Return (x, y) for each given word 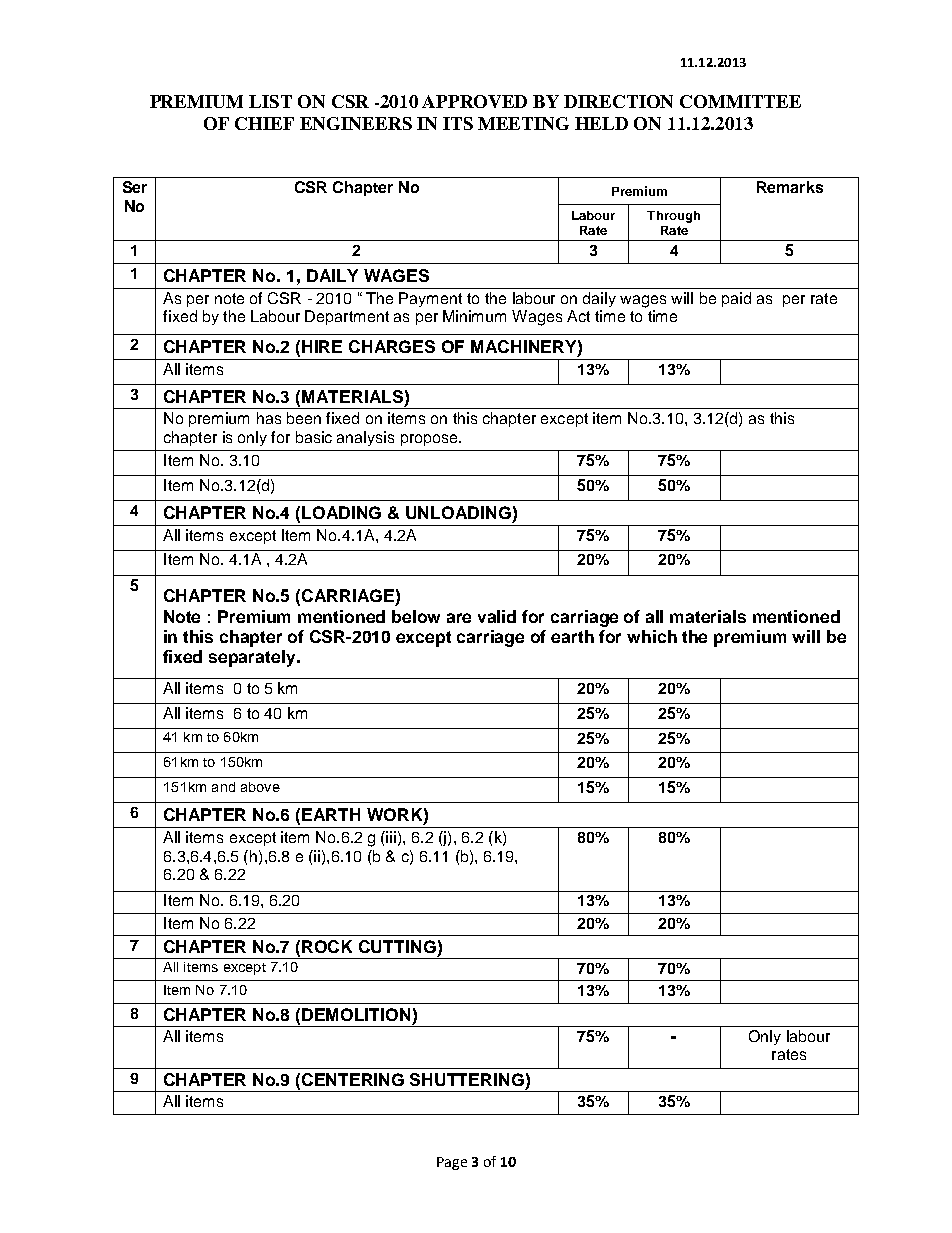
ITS (458, 123)
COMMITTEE (740, 101)
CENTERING (353, 1079)
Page (452, 1163)
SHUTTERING (467, 1079)
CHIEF (264, 123)
